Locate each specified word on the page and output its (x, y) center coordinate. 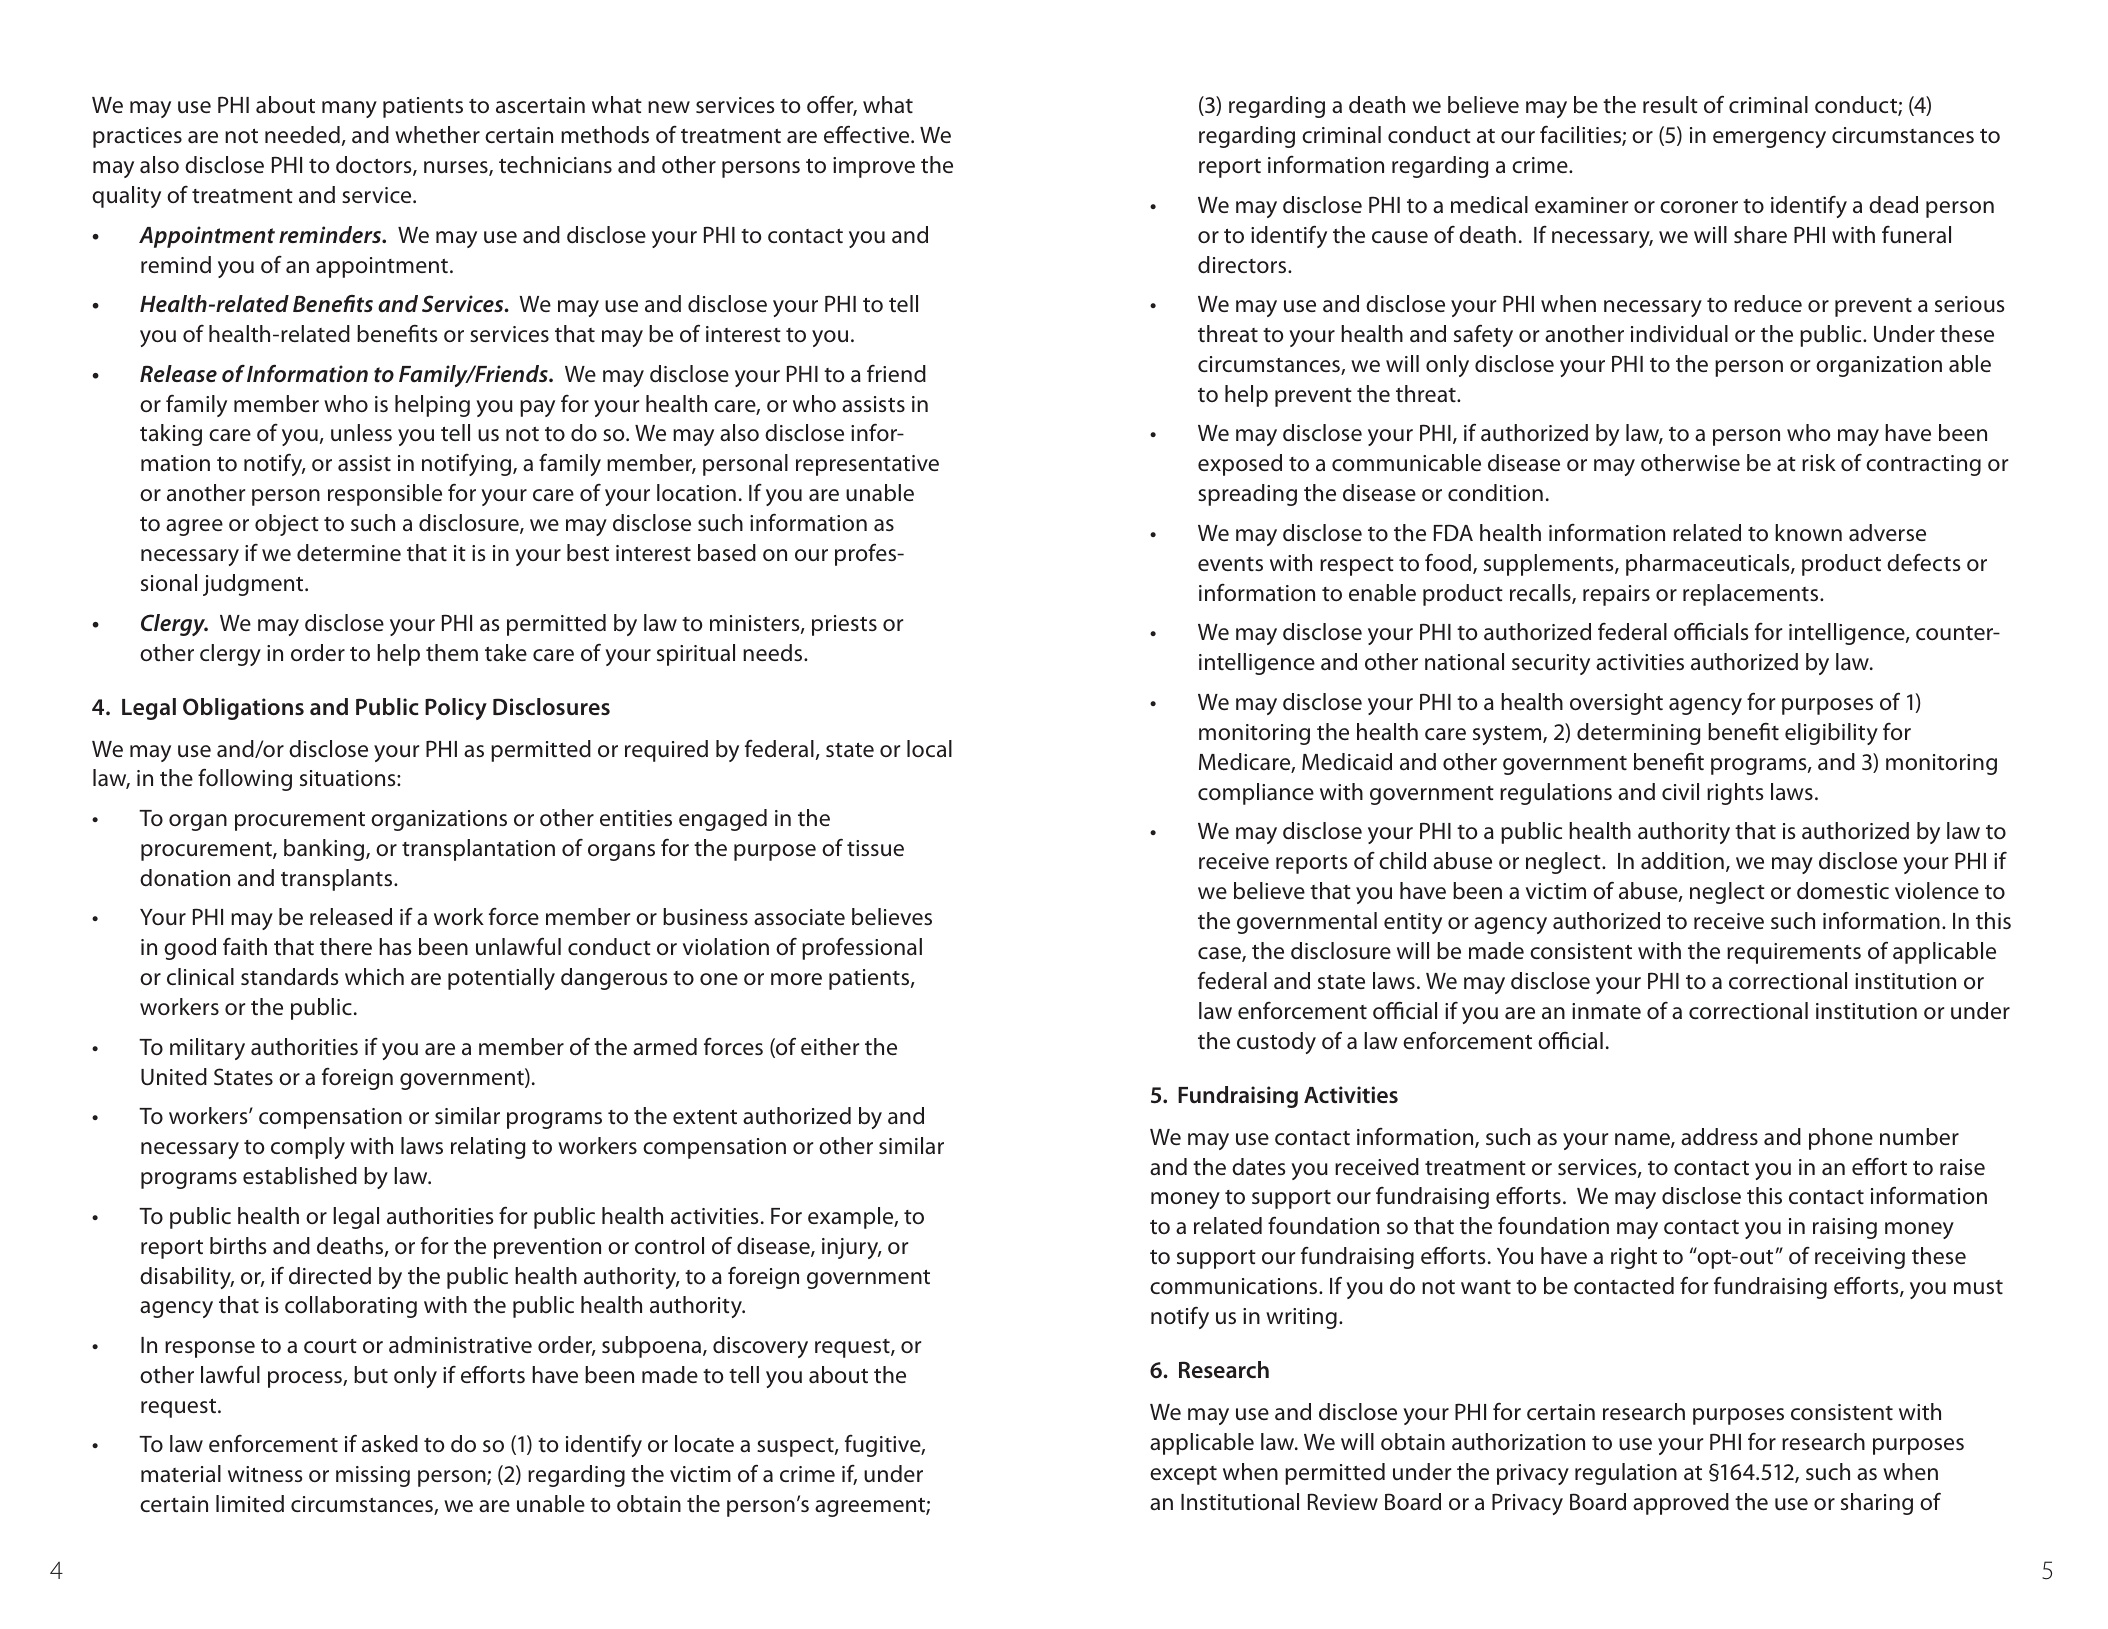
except (1183, 1475)
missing (373, 1476)
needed (302, 134)
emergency (1769, 139)
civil (1680, 791)
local (929, 749)
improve (874, 167)
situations (349, 778)
